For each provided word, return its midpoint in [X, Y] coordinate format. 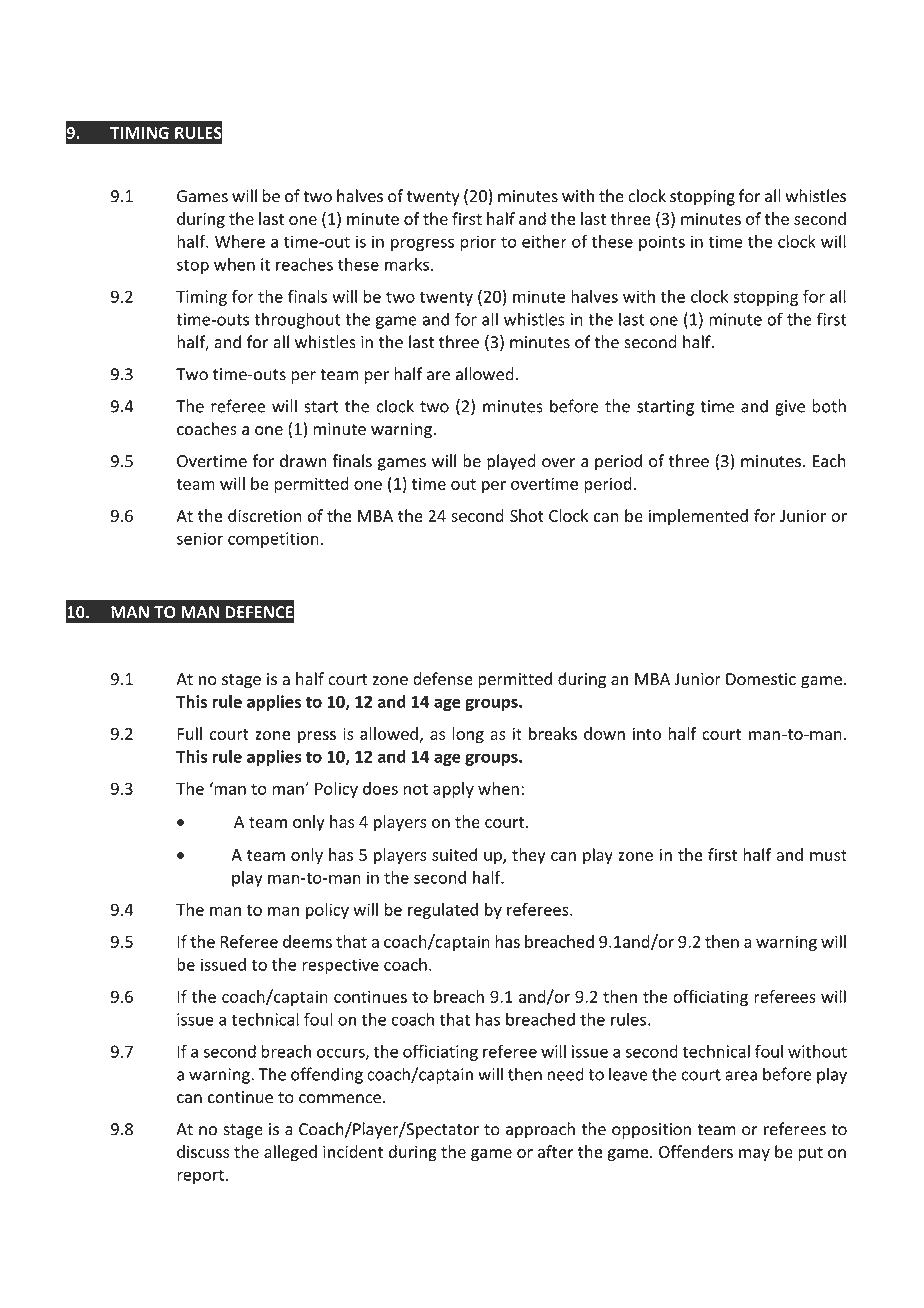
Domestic [761, 679]
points [662, 243]
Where [240, 241]
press [317, 737]
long [468, 735]
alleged [290, 1153]
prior [478, 243]
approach [540, 1130]
